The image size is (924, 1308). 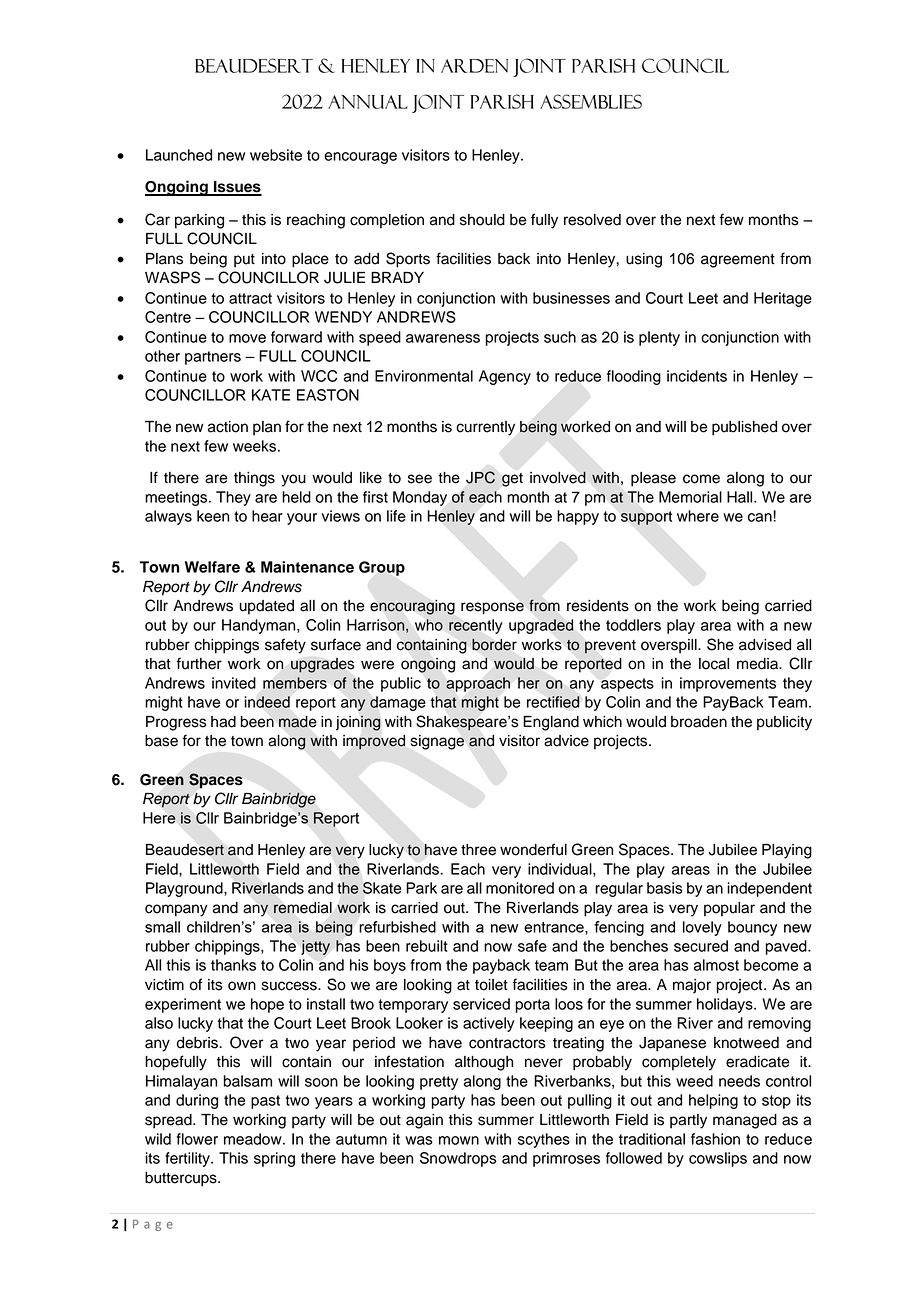 I want to click on thanks, so click(x=233, y=965).
